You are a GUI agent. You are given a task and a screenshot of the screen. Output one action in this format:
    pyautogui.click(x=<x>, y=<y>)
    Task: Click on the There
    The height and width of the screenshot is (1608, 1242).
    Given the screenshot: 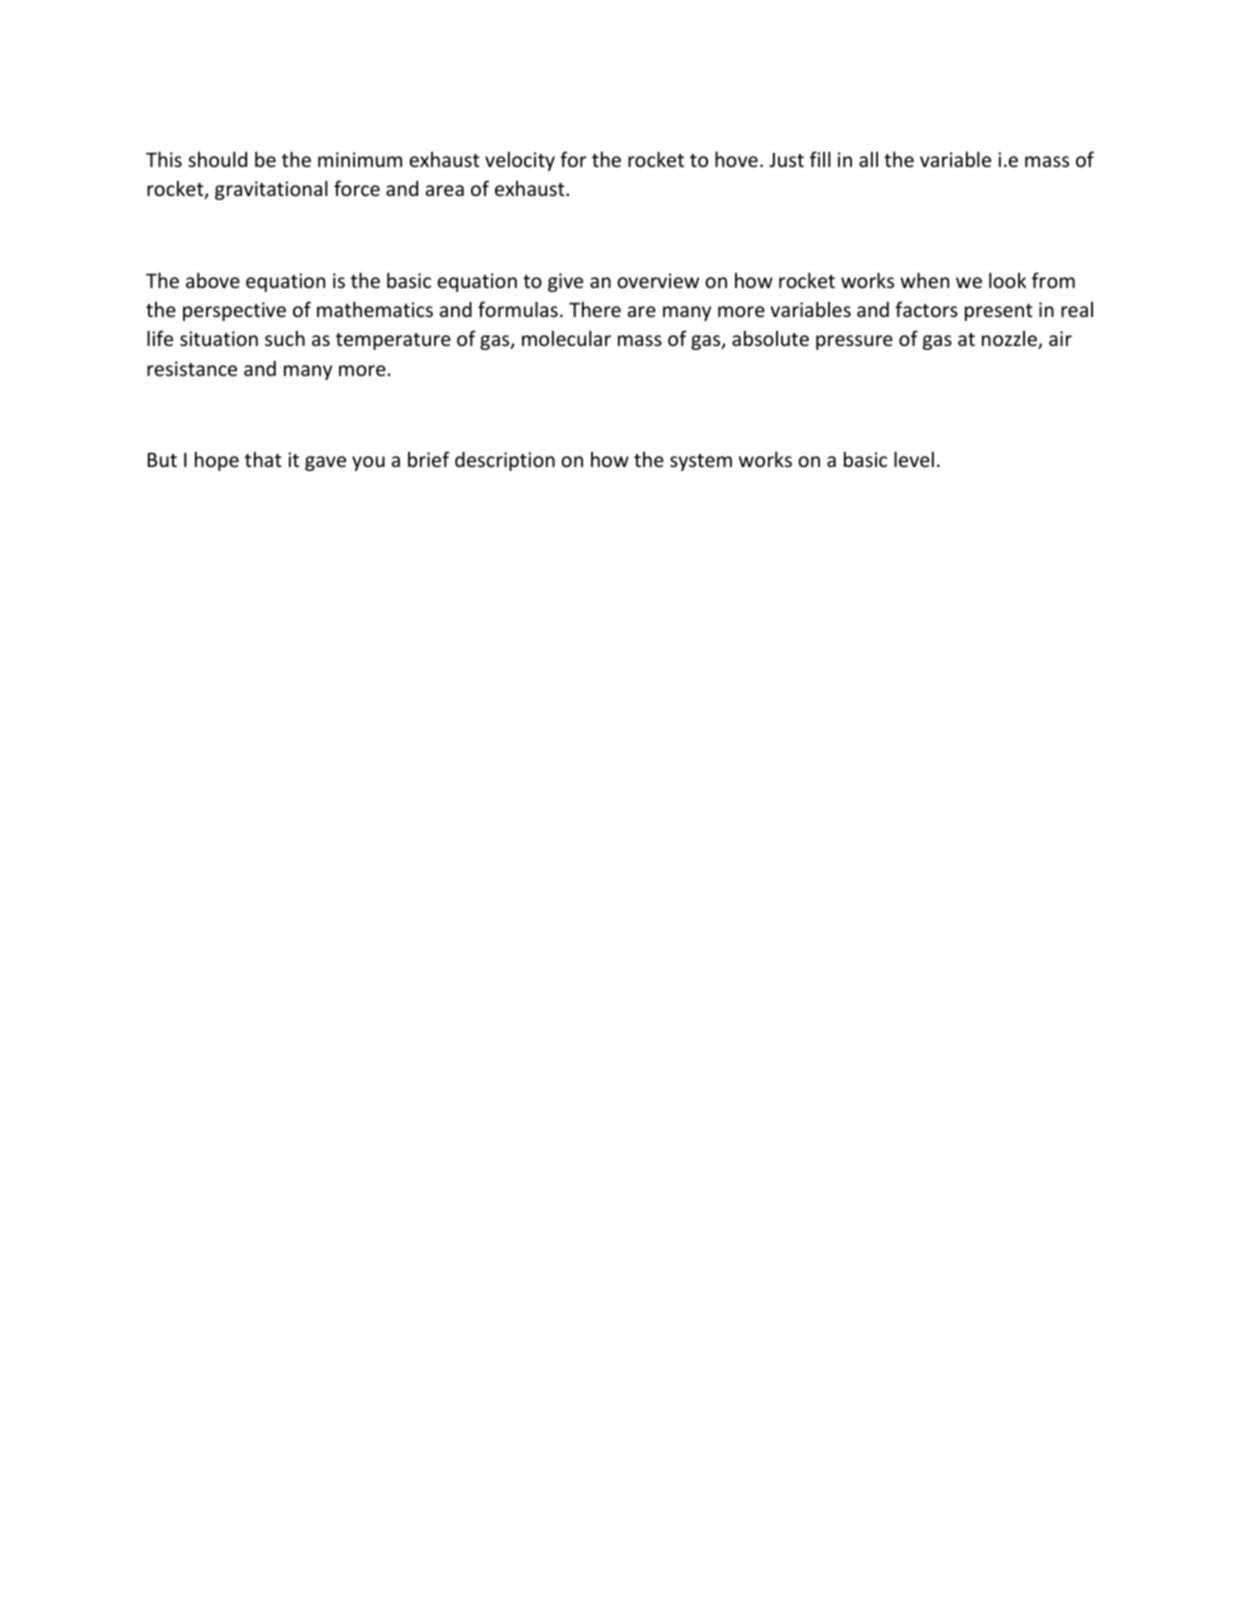 What is the action you would take?
    pyautogui.click(x=595, y=309)
